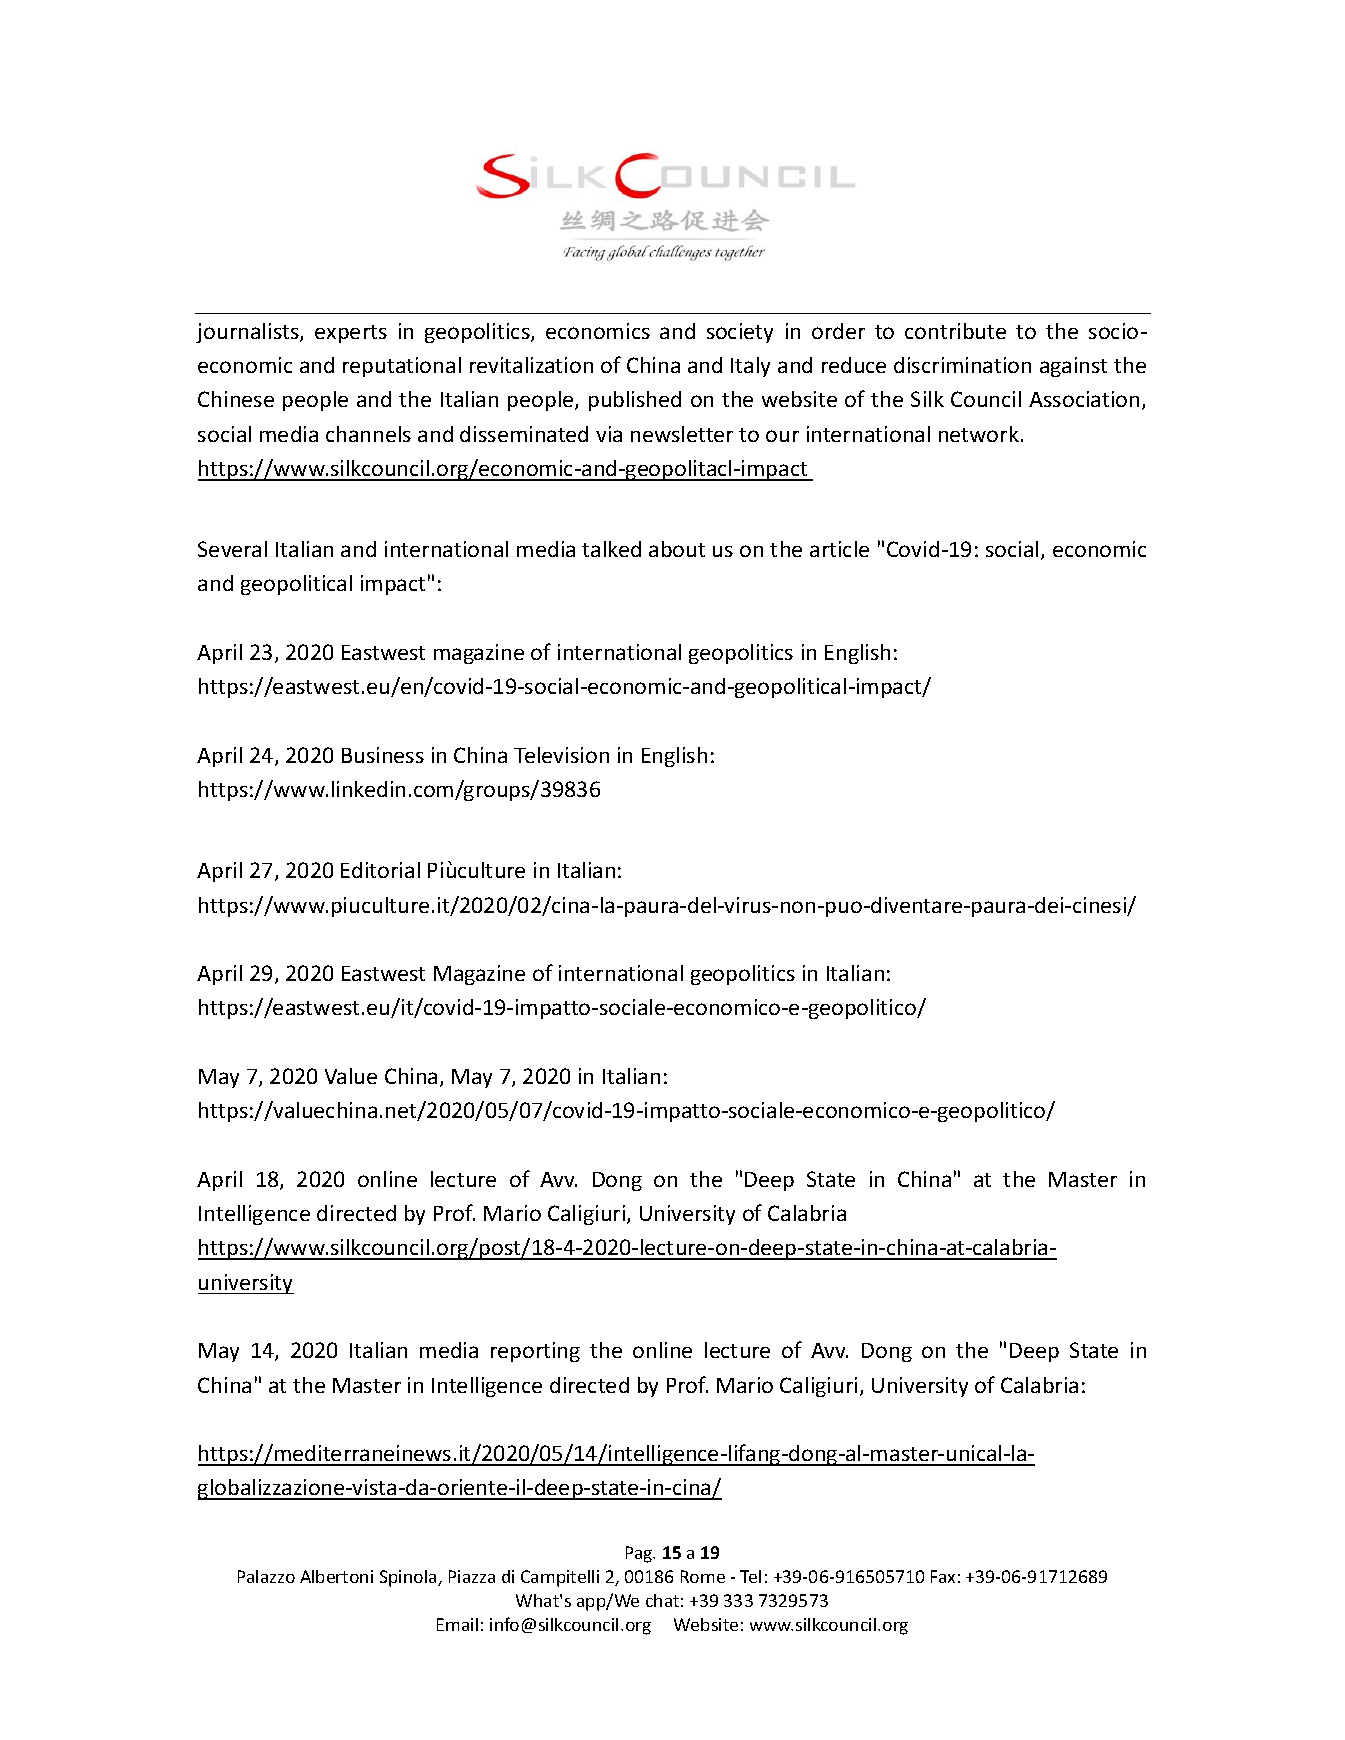  What do you see at coordinates (472, 1576) in the screenshot?
I see `Piazza` at bounding box center [472, 1576].
